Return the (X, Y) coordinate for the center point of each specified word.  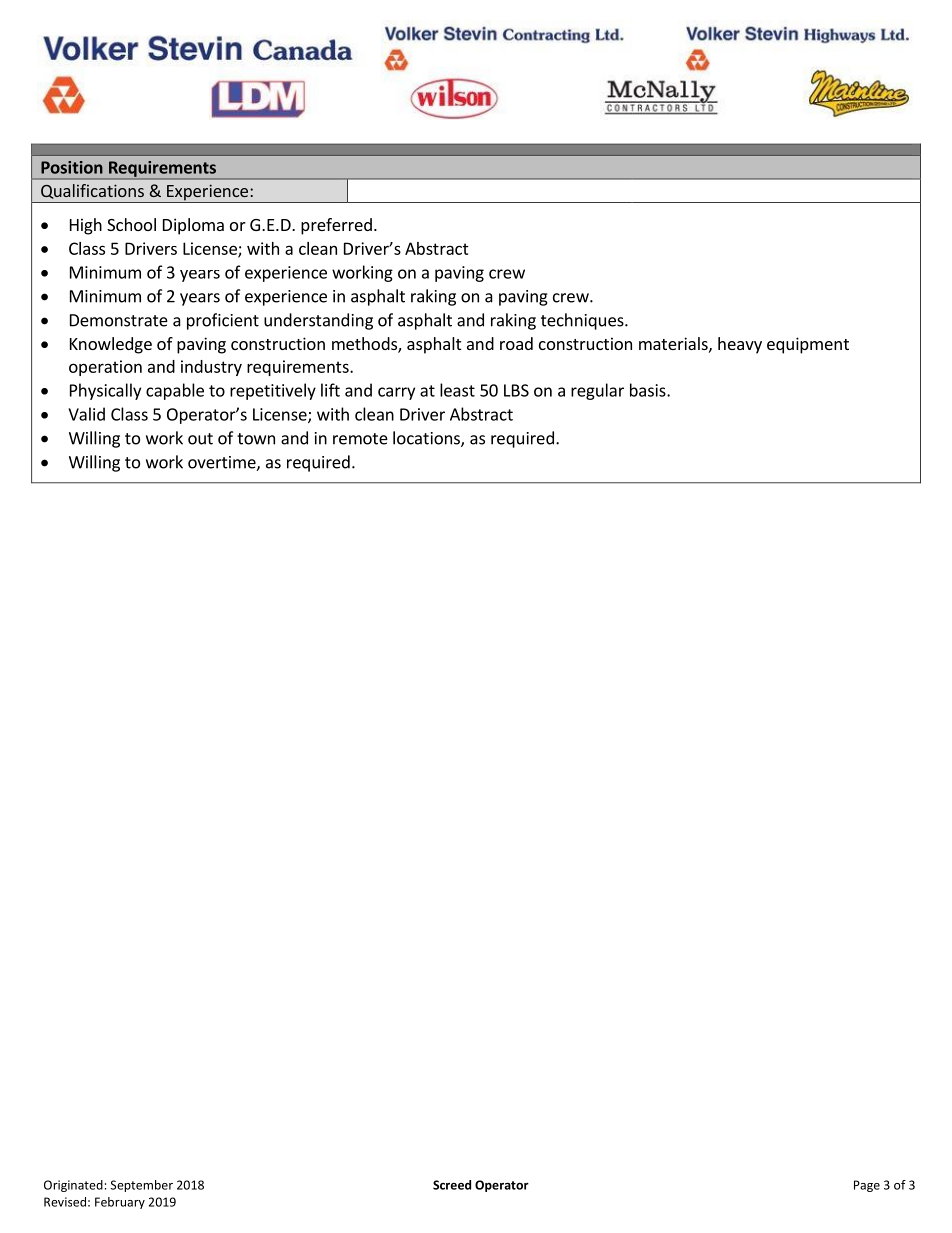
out (200, 439)
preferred (336, 226)
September (141, 1186)
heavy (740, 345)
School (131, 224)
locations (427, 439)
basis (649, 390)
